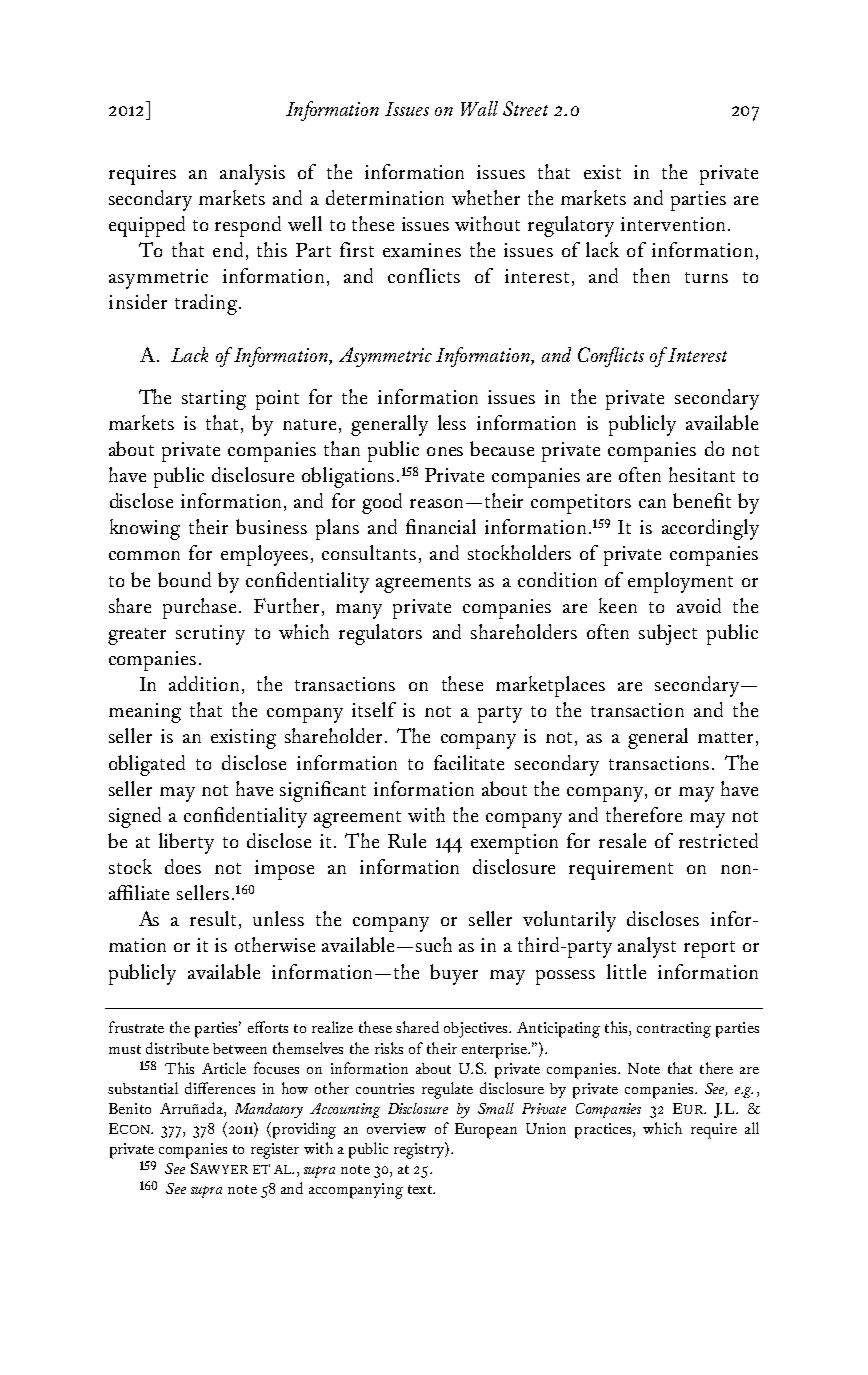  Describe the element at coordinates (647, 947) in the page. I see `analyst` at that location.
